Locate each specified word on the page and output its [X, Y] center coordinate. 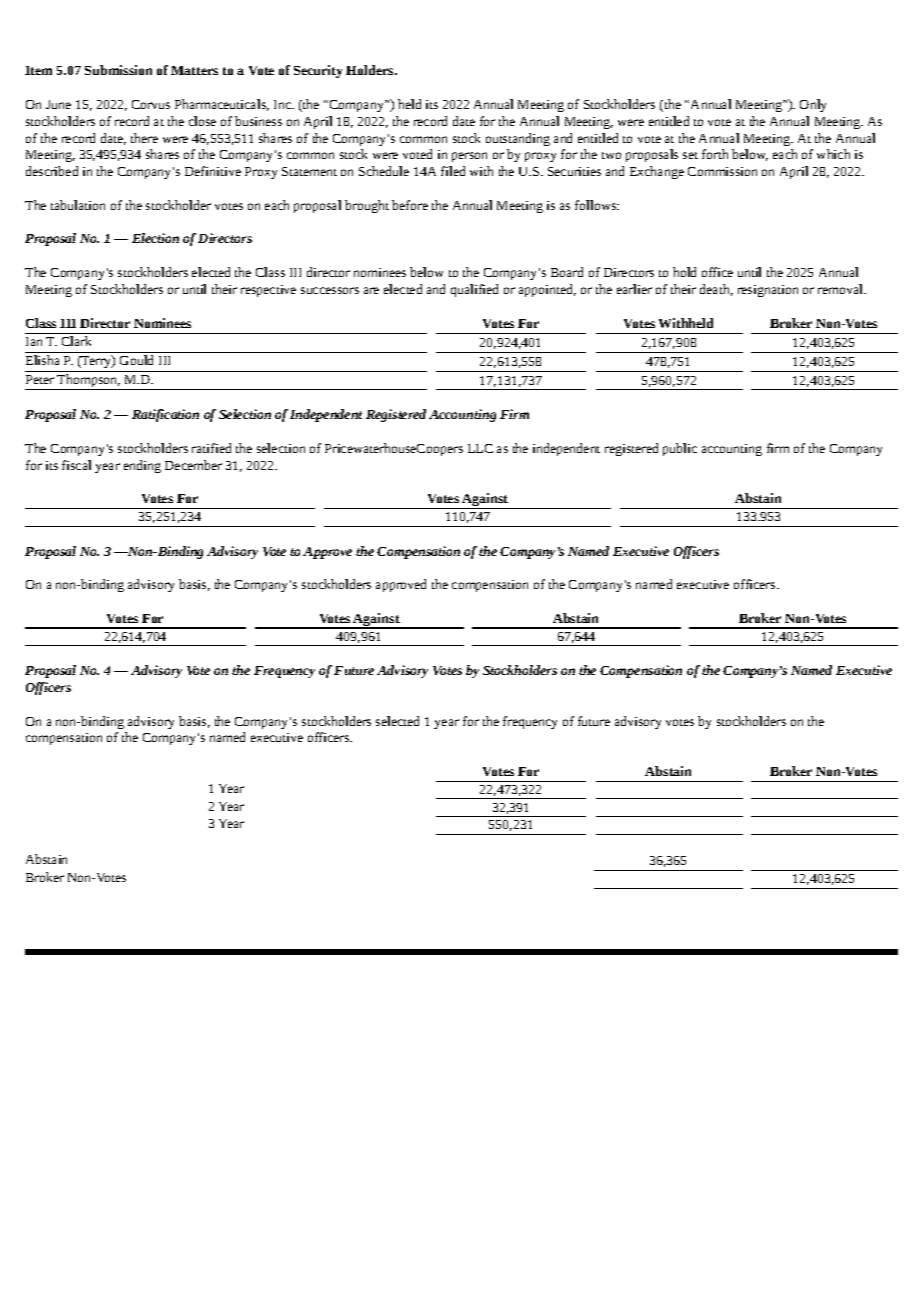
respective [268, 291]
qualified [474, 290]
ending [142, 466]
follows [597, 205]
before [410, 205]
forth [715, 154]
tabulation [78, 205]
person [469, 157]
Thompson [88, 382]
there [144, 138]
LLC [480, 448]
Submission [118, 70]
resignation [768, 291]
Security [318, 71]
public [680, 449]
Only [813, 105]
